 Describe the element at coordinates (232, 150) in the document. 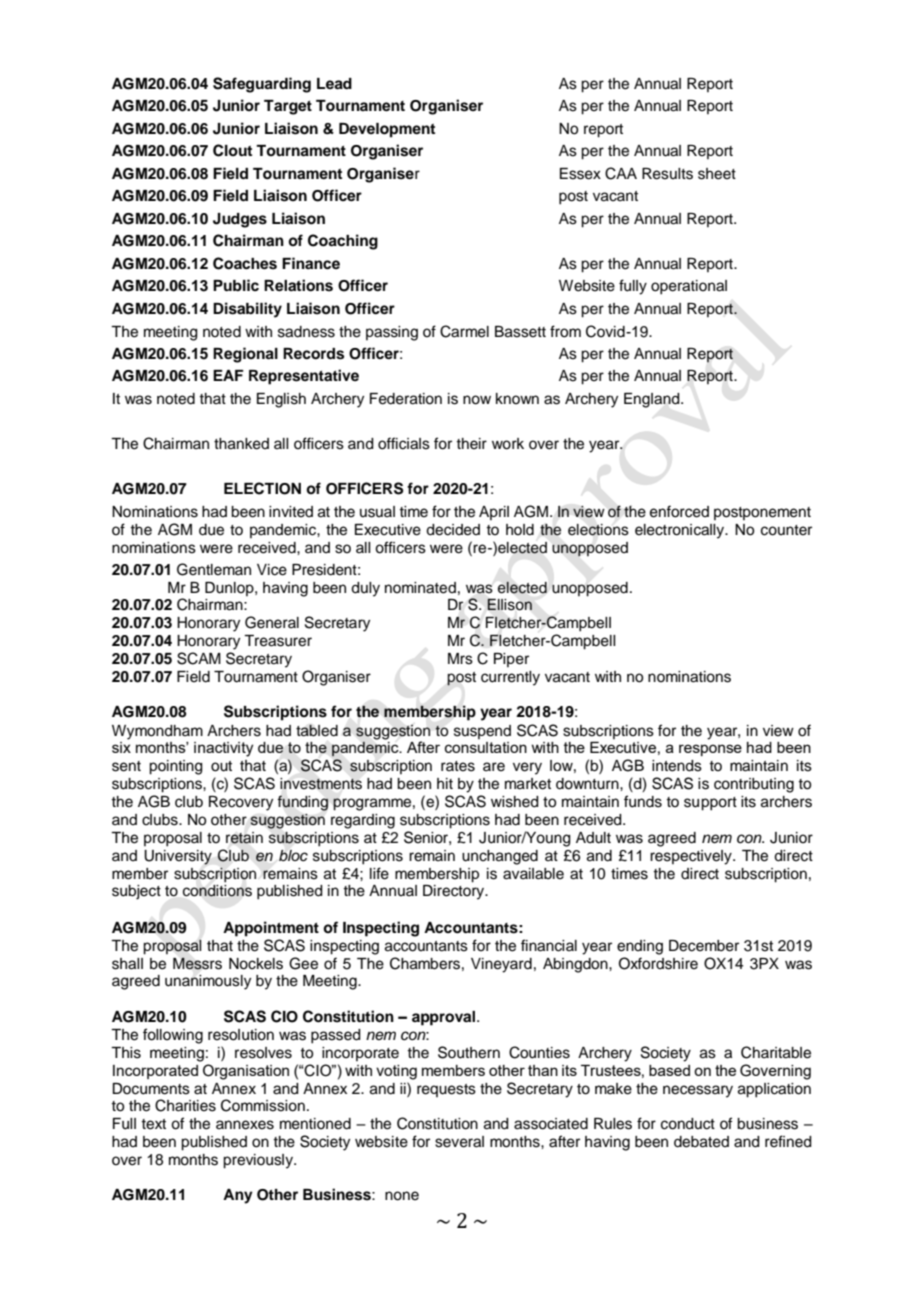

I see `Clout` at that location.
